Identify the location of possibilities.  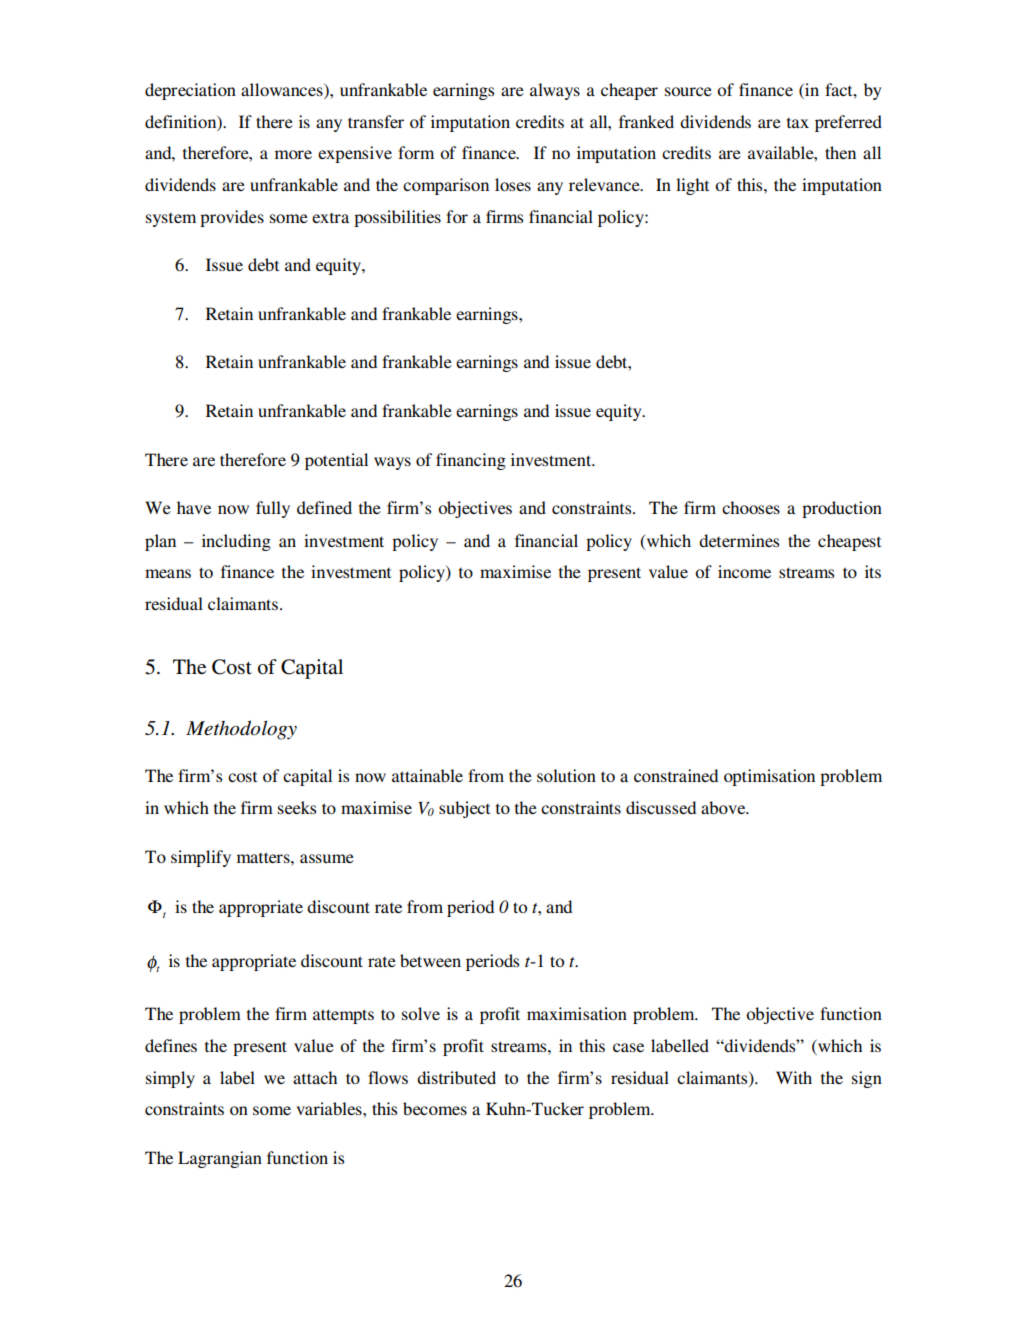
(397, 218).
